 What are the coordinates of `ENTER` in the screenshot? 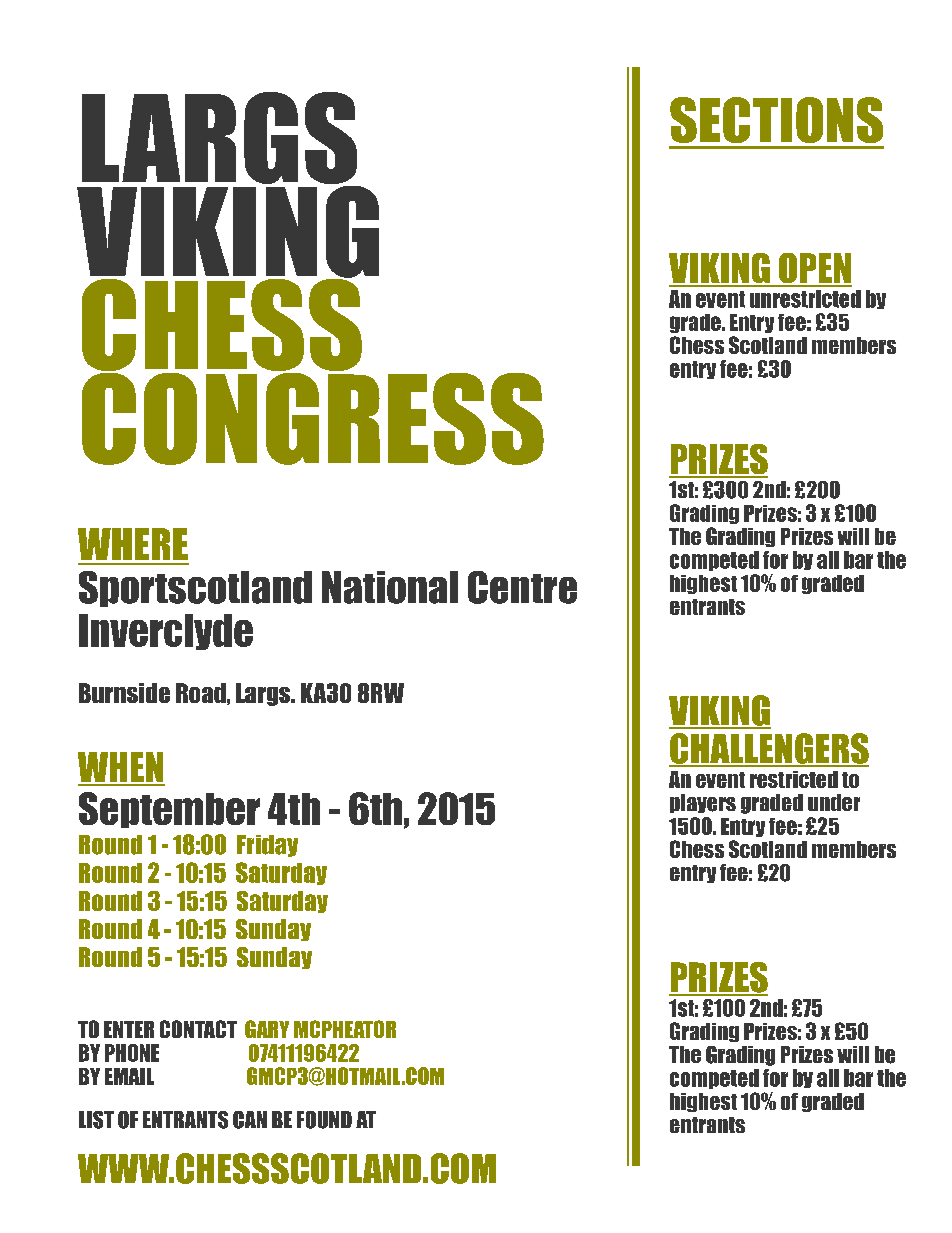 It's located at (129, 1029).
